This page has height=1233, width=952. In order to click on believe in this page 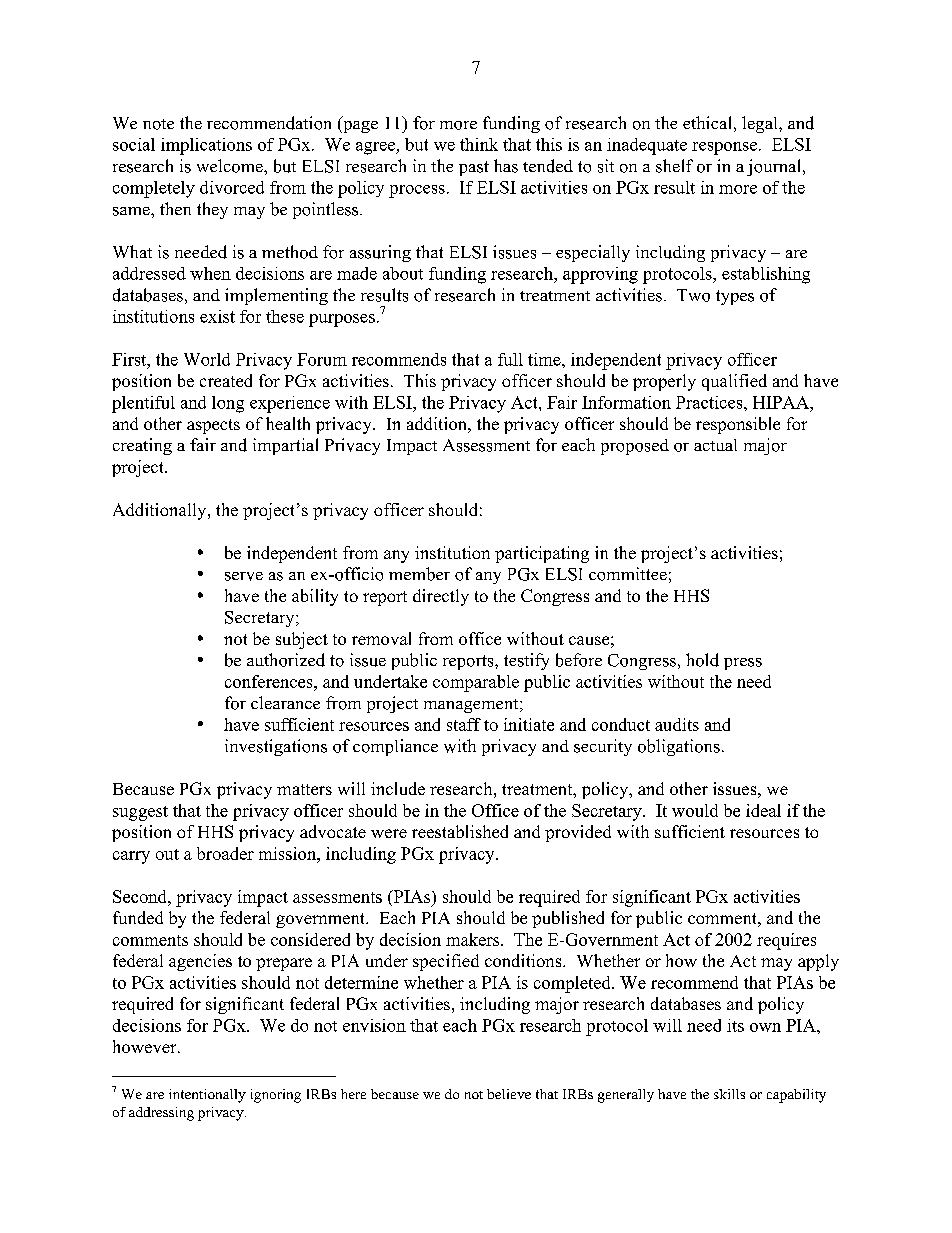, I will do `click(509, 1094)`.
